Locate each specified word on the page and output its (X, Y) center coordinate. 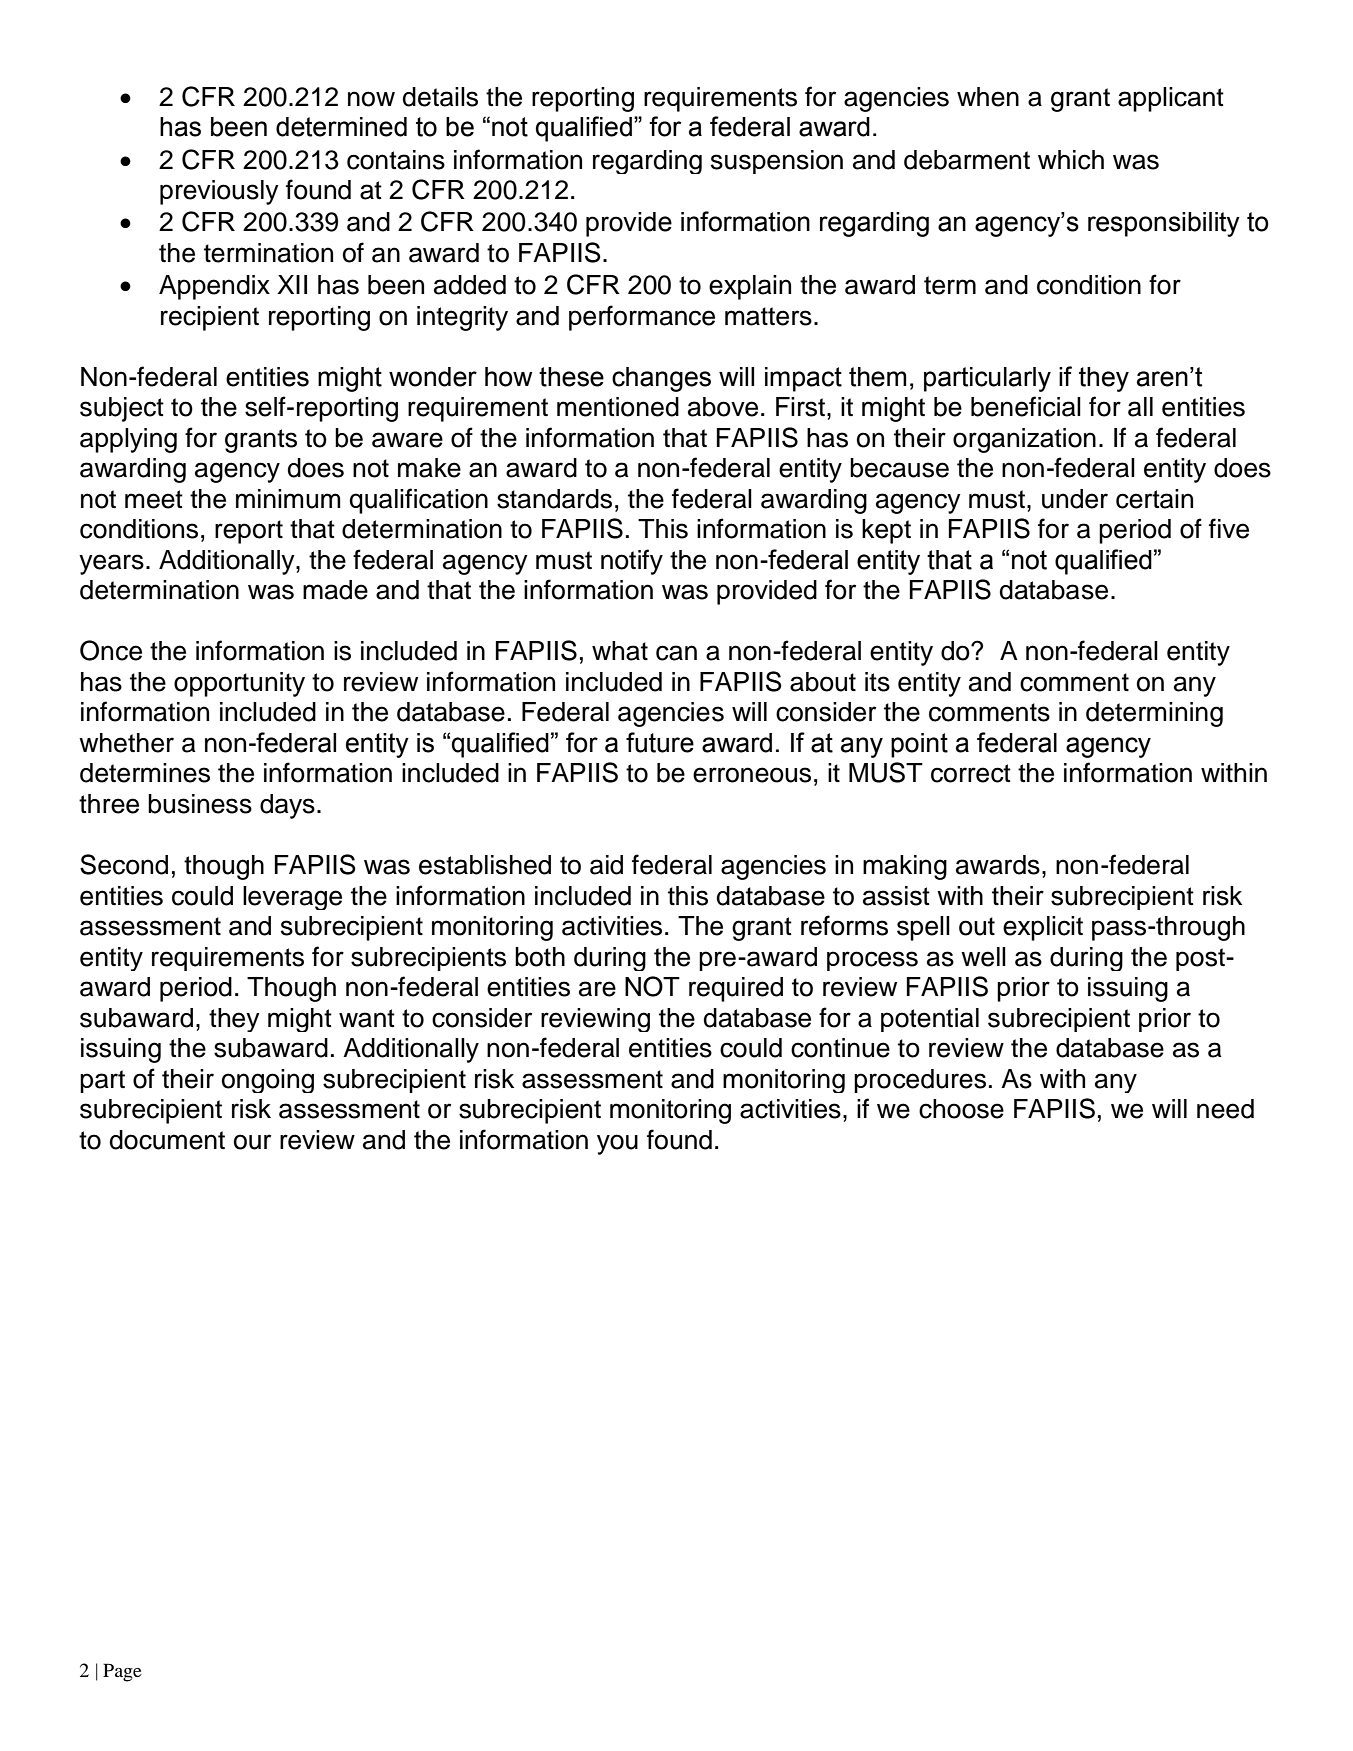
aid (606, 865)
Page (122, 1672)
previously (219, 192)
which (1071, 160)
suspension (777, 162)
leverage (292, 898)
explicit (1043, 928)
